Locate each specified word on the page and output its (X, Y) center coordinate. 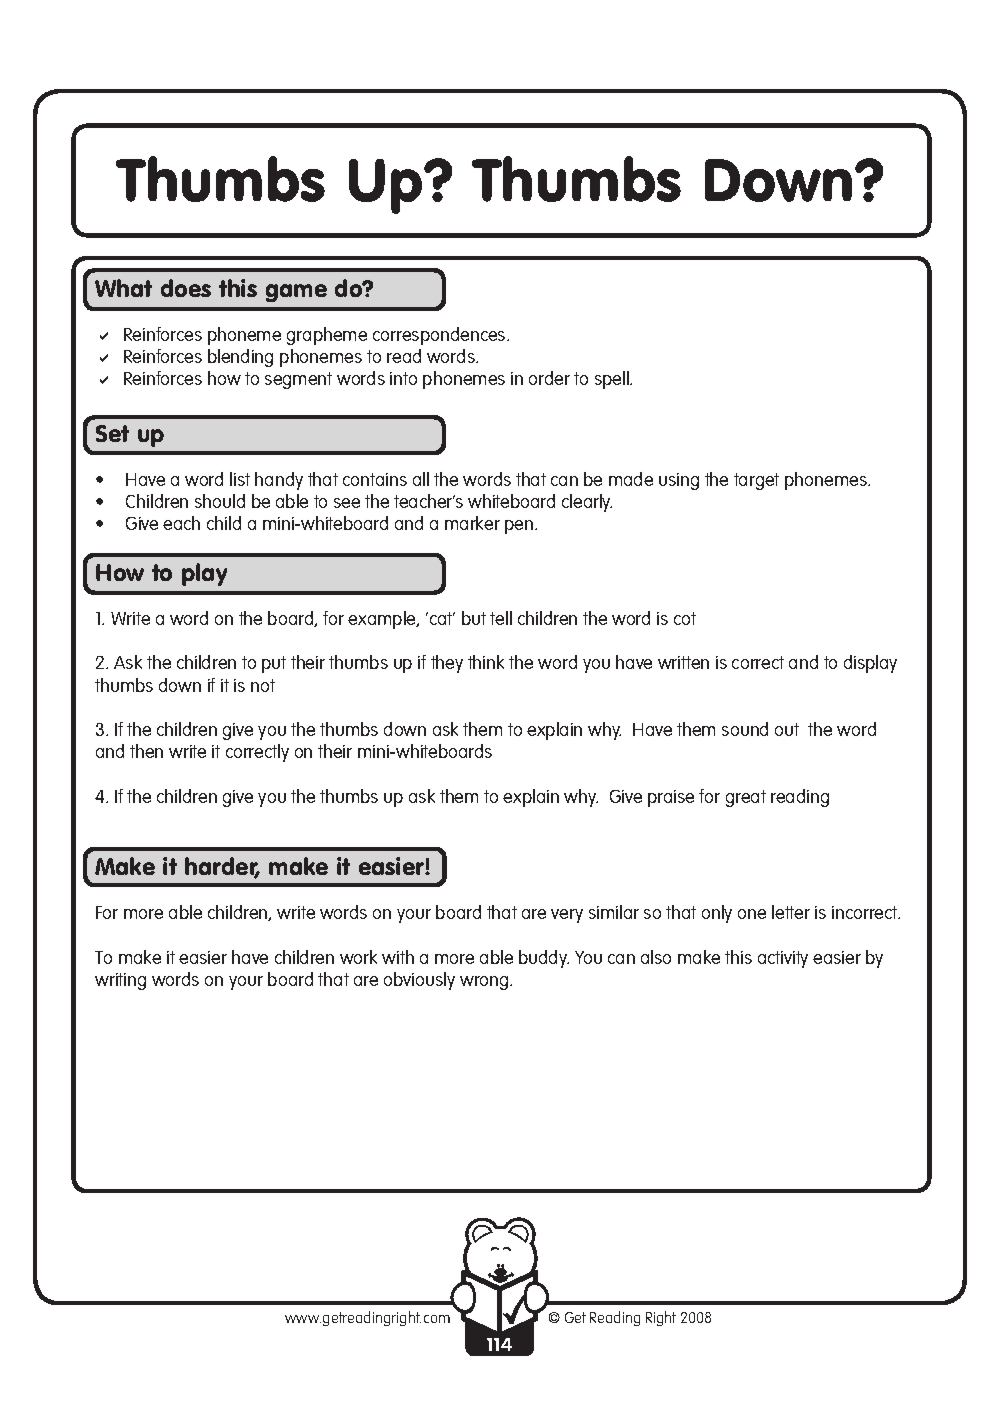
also (656, 957)
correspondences (440, 336)
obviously (419, 981)
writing (120, 981)
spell (613, 380)
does (186, 288)
